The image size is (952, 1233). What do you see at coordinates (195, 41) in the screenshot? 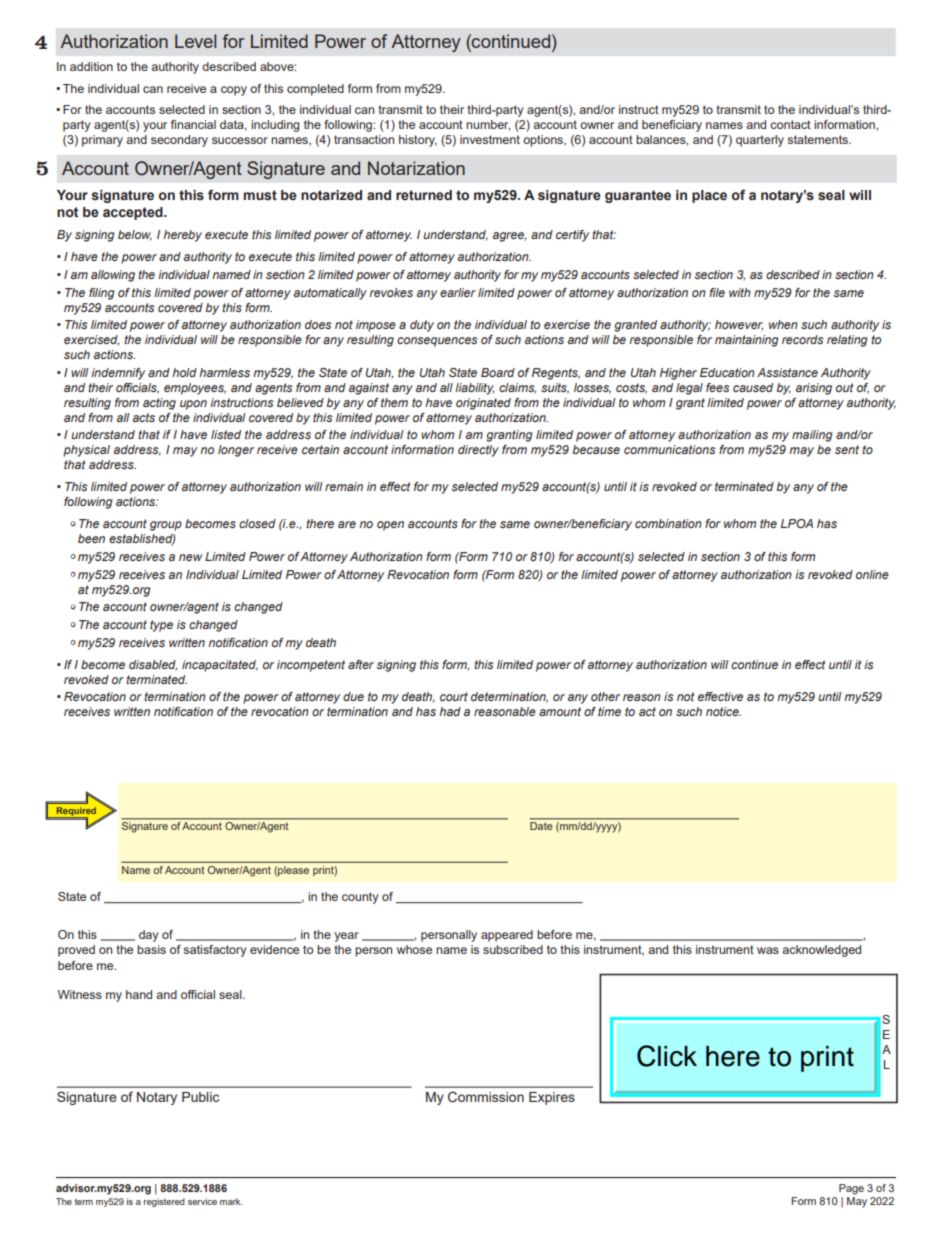
I see `Level` at bounding box center [195, 41].
